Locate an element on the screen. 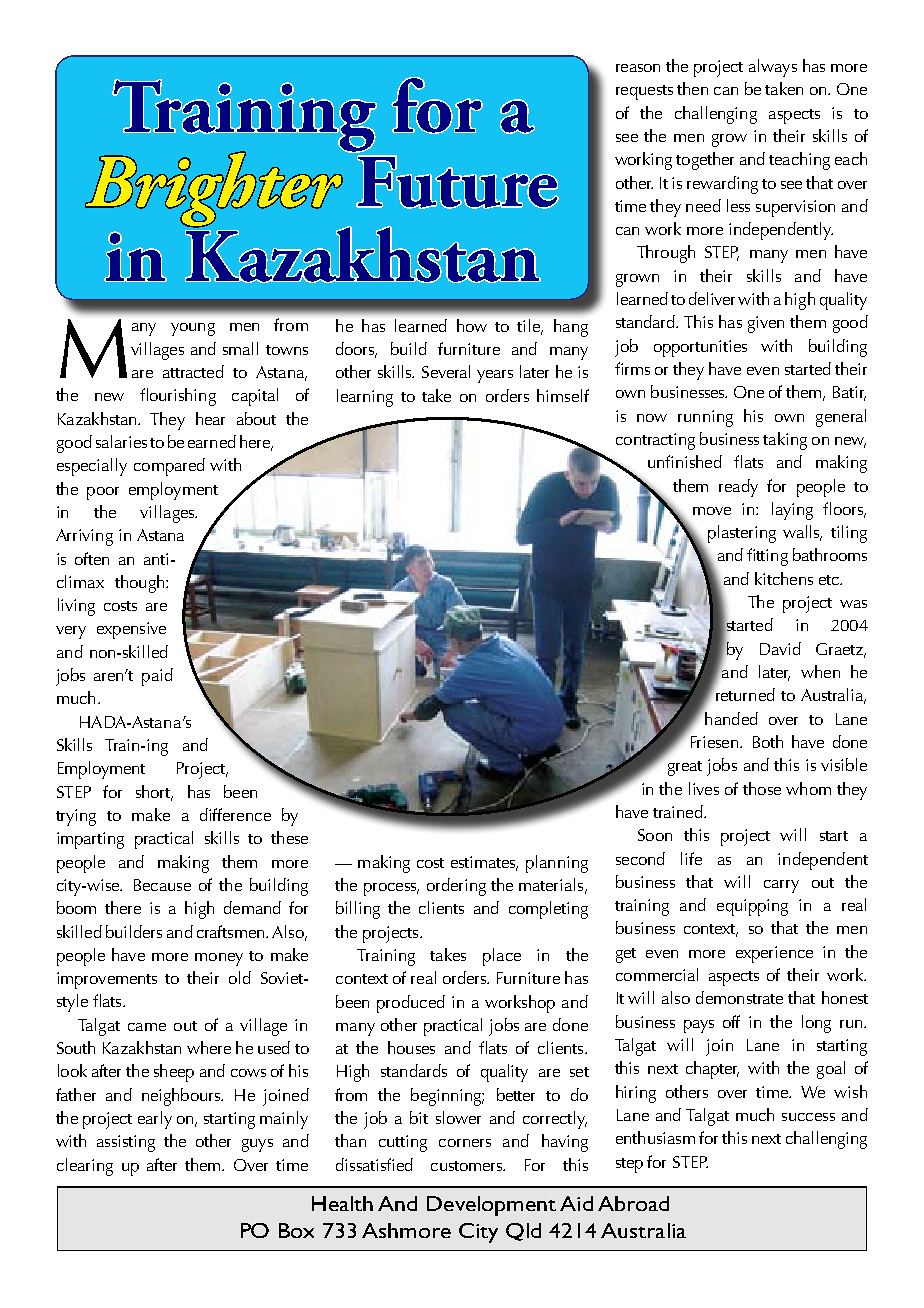  always is located at coordinates (773, 68).
